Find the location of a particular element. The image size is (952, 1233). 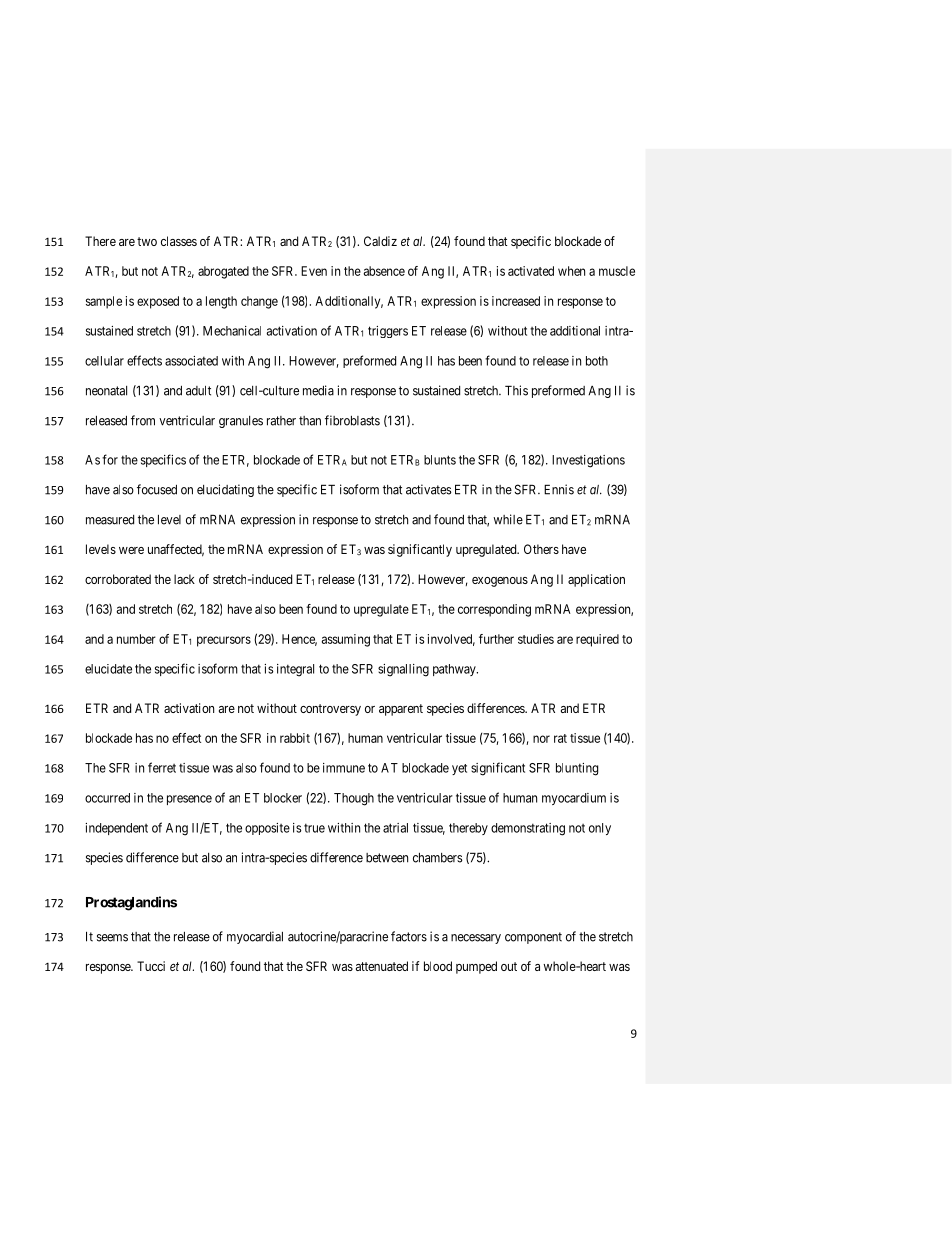

lack is located at coordinates (184, 579).
